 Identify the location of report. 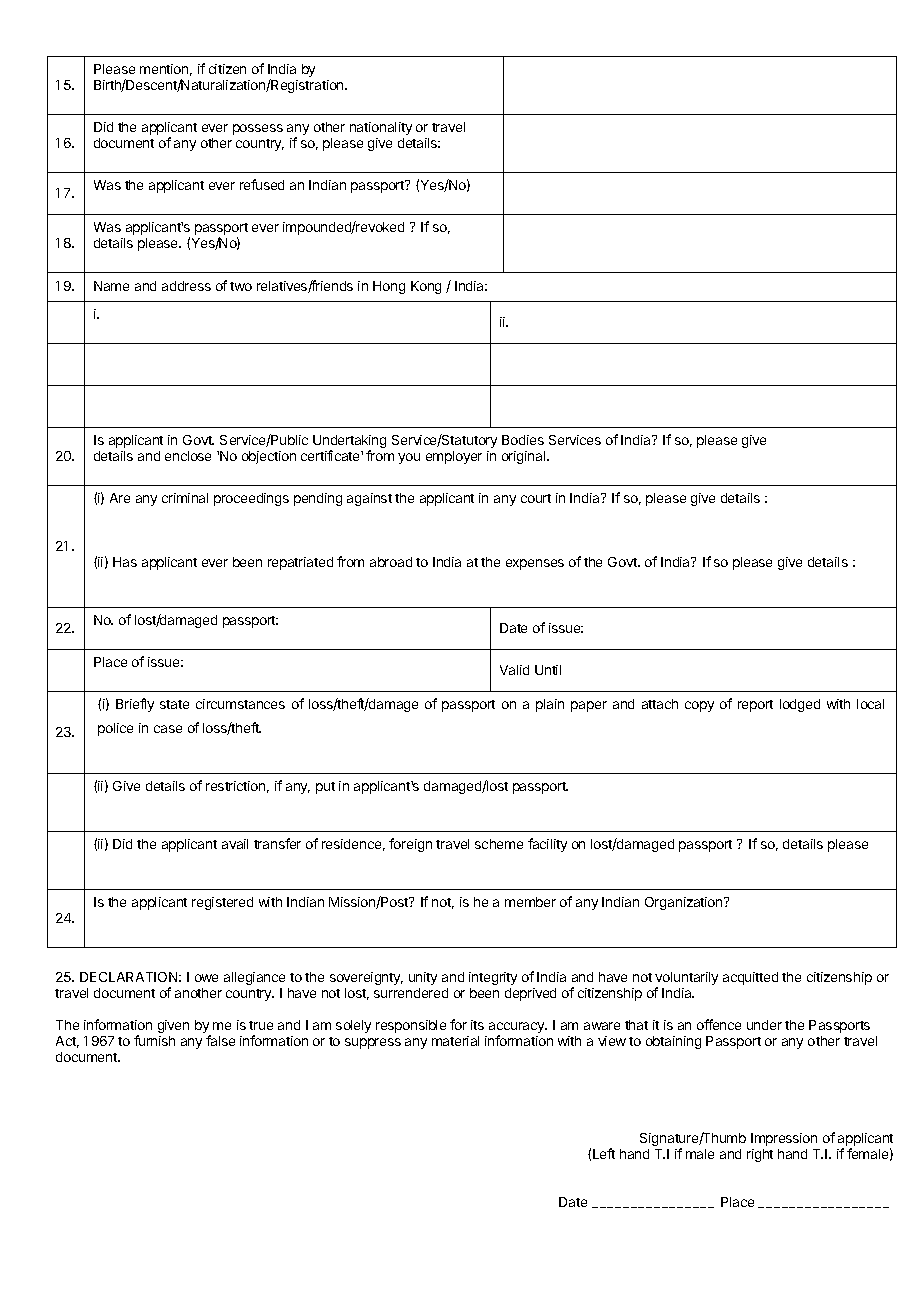
(755, 706).
